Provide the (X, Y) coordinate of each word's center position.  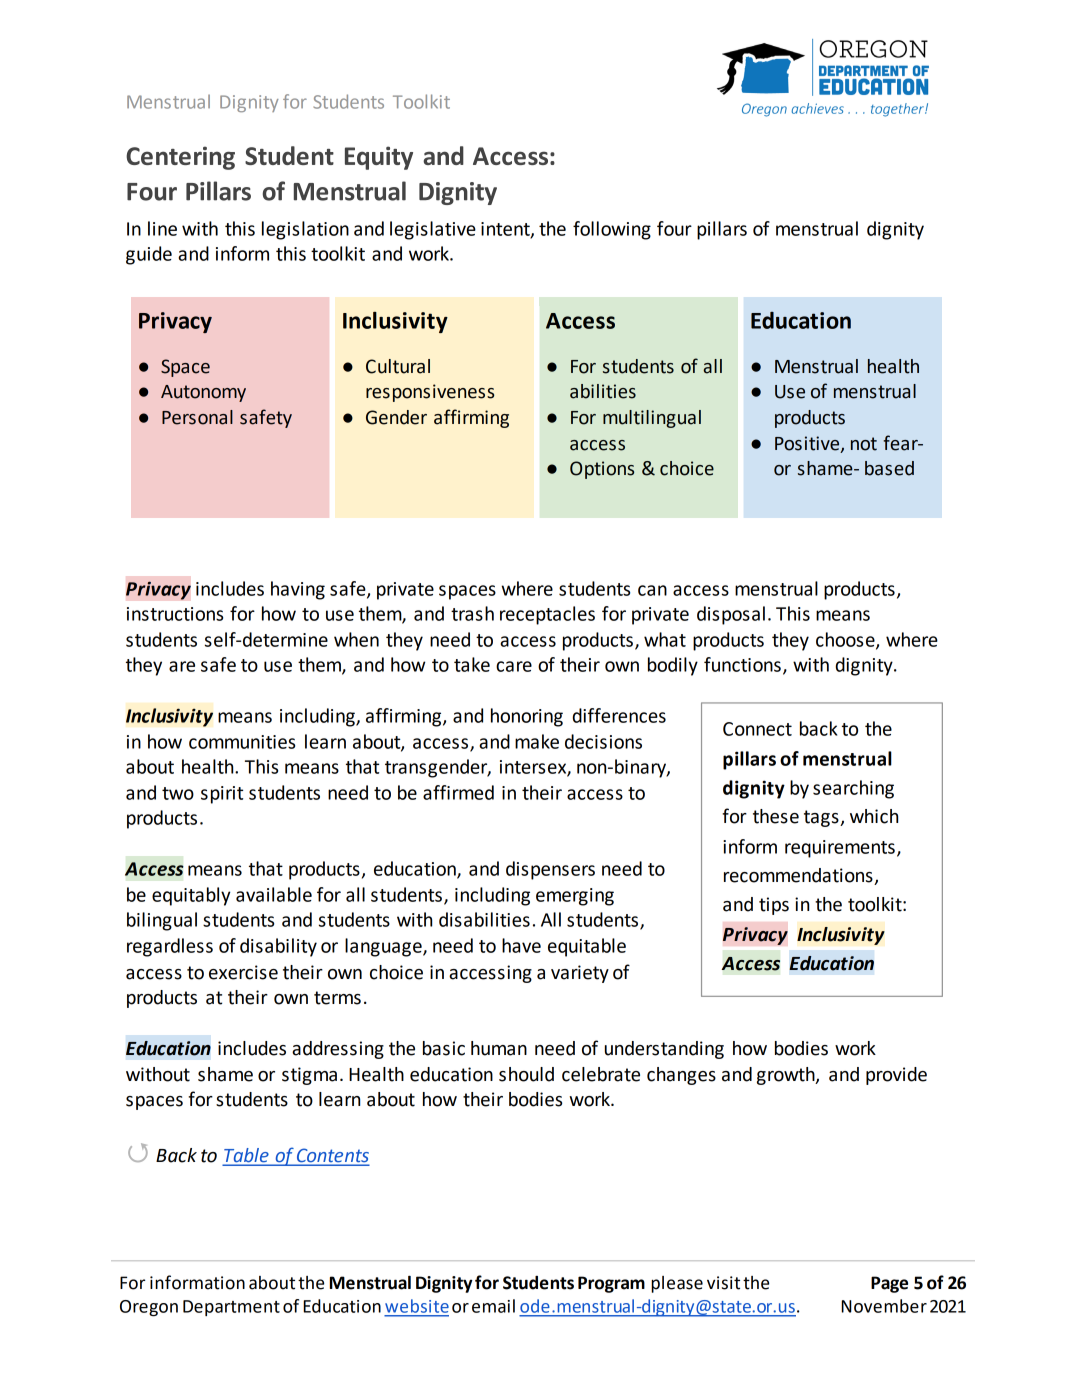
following (612, 230)
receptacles (547, 615)
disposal (731, 615)
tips (774, 906)
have (521, 945)
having (298, 590)
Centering (180, 158)
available (274, 894)
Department (231, 1308)
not (864, 444)
